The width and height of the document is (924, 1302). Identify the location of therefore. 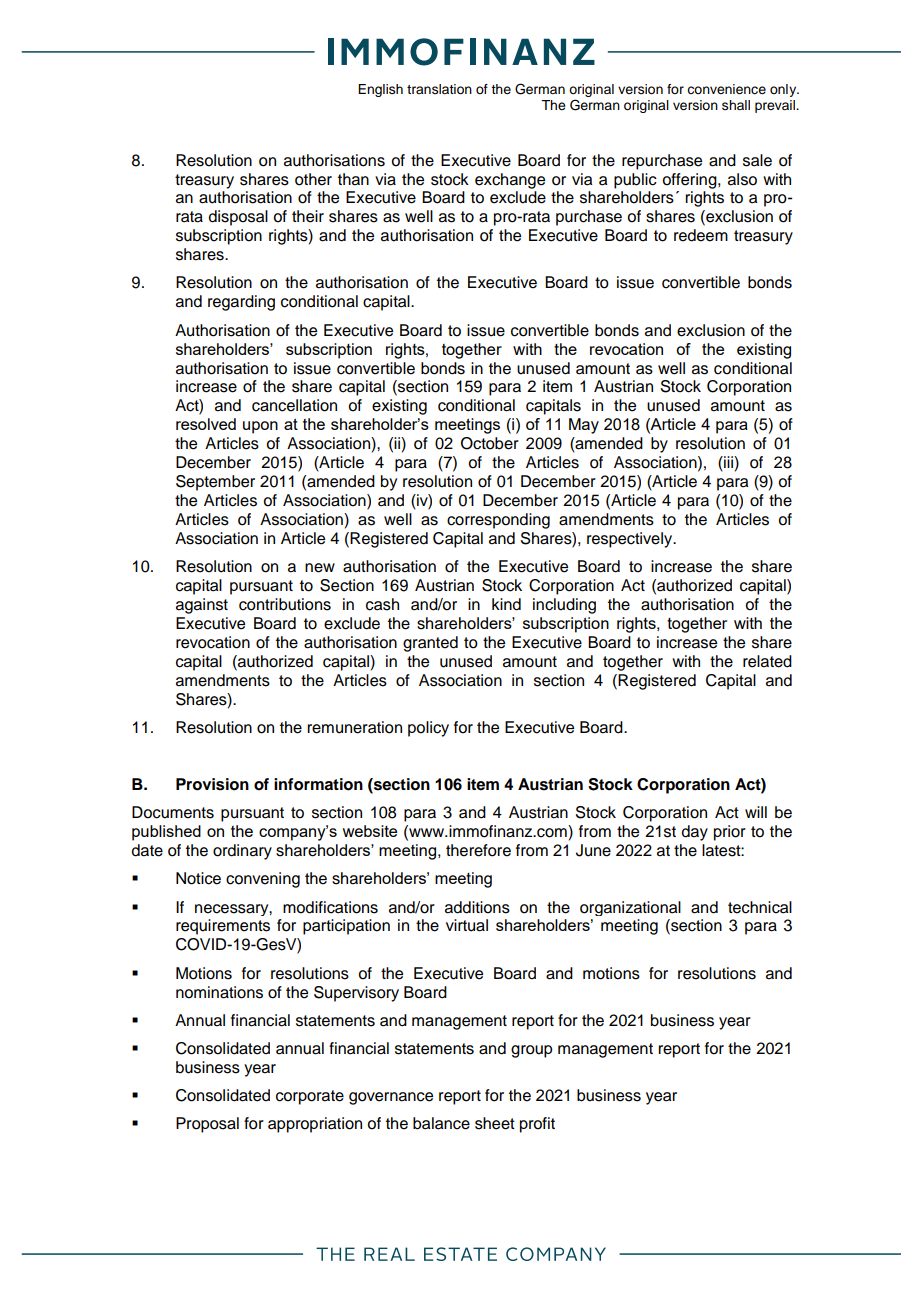
(478, 850).
